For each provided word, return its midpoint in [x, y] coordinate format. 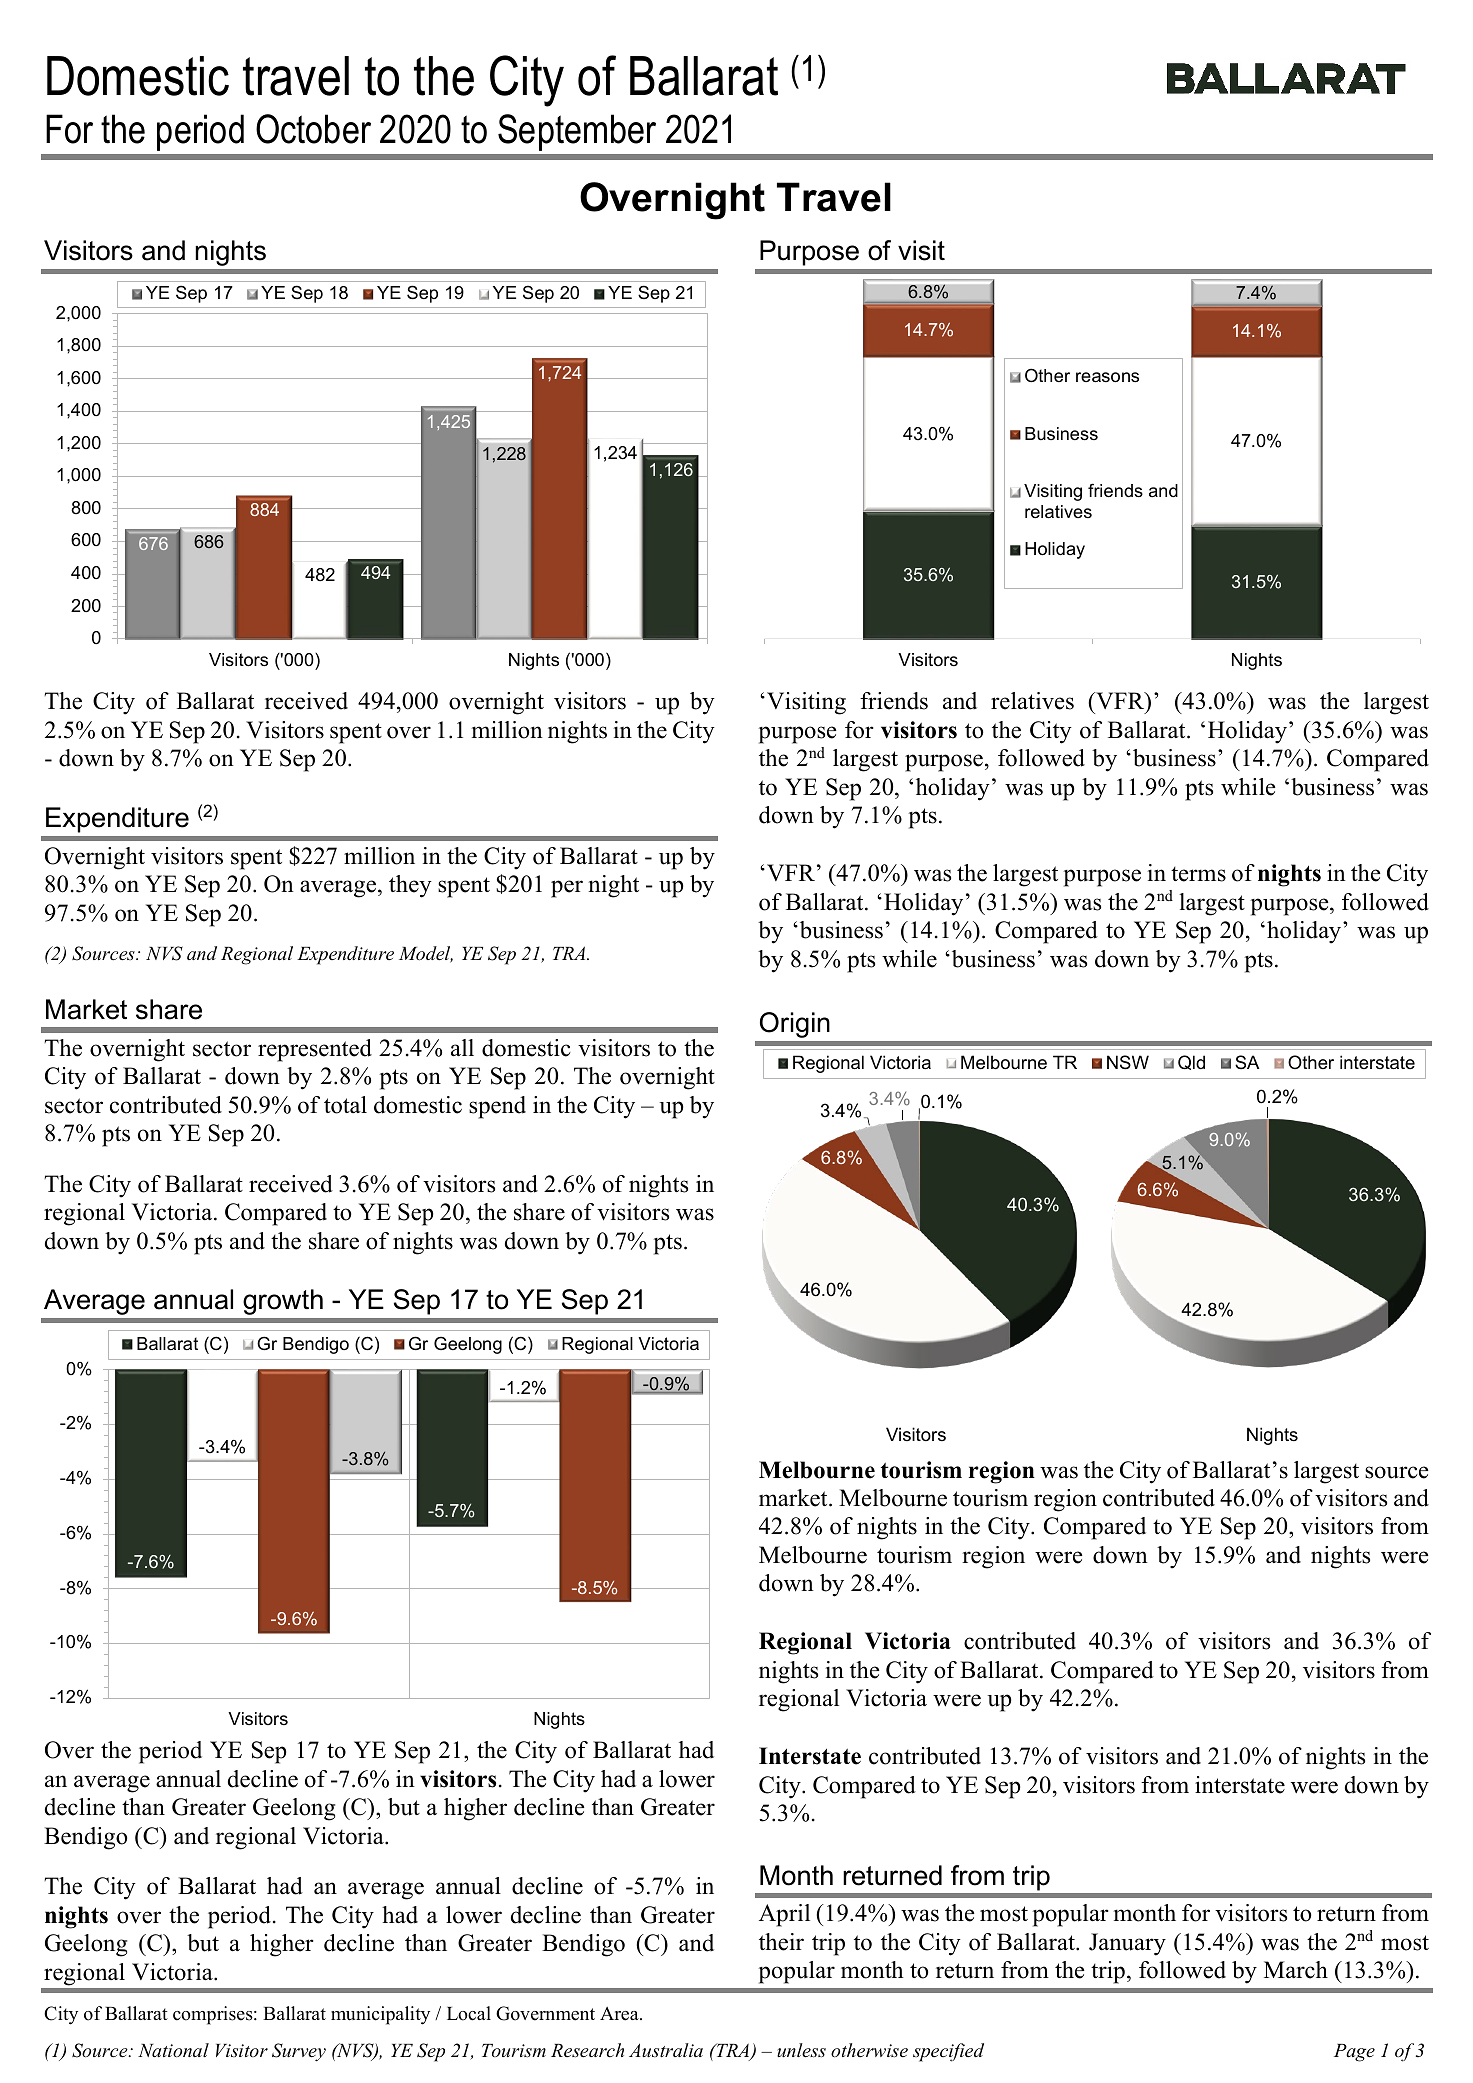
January [1127, 1944]
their [781, 1942]
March [1296, 1970]
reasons [1107, 377]
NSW [1128, 1062]
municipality [380, 2015]
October [313, 129]
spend [497, 1107]
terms [1198, 874]
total [345, 1105]
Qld [1191, 1062]
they [410, 886]
